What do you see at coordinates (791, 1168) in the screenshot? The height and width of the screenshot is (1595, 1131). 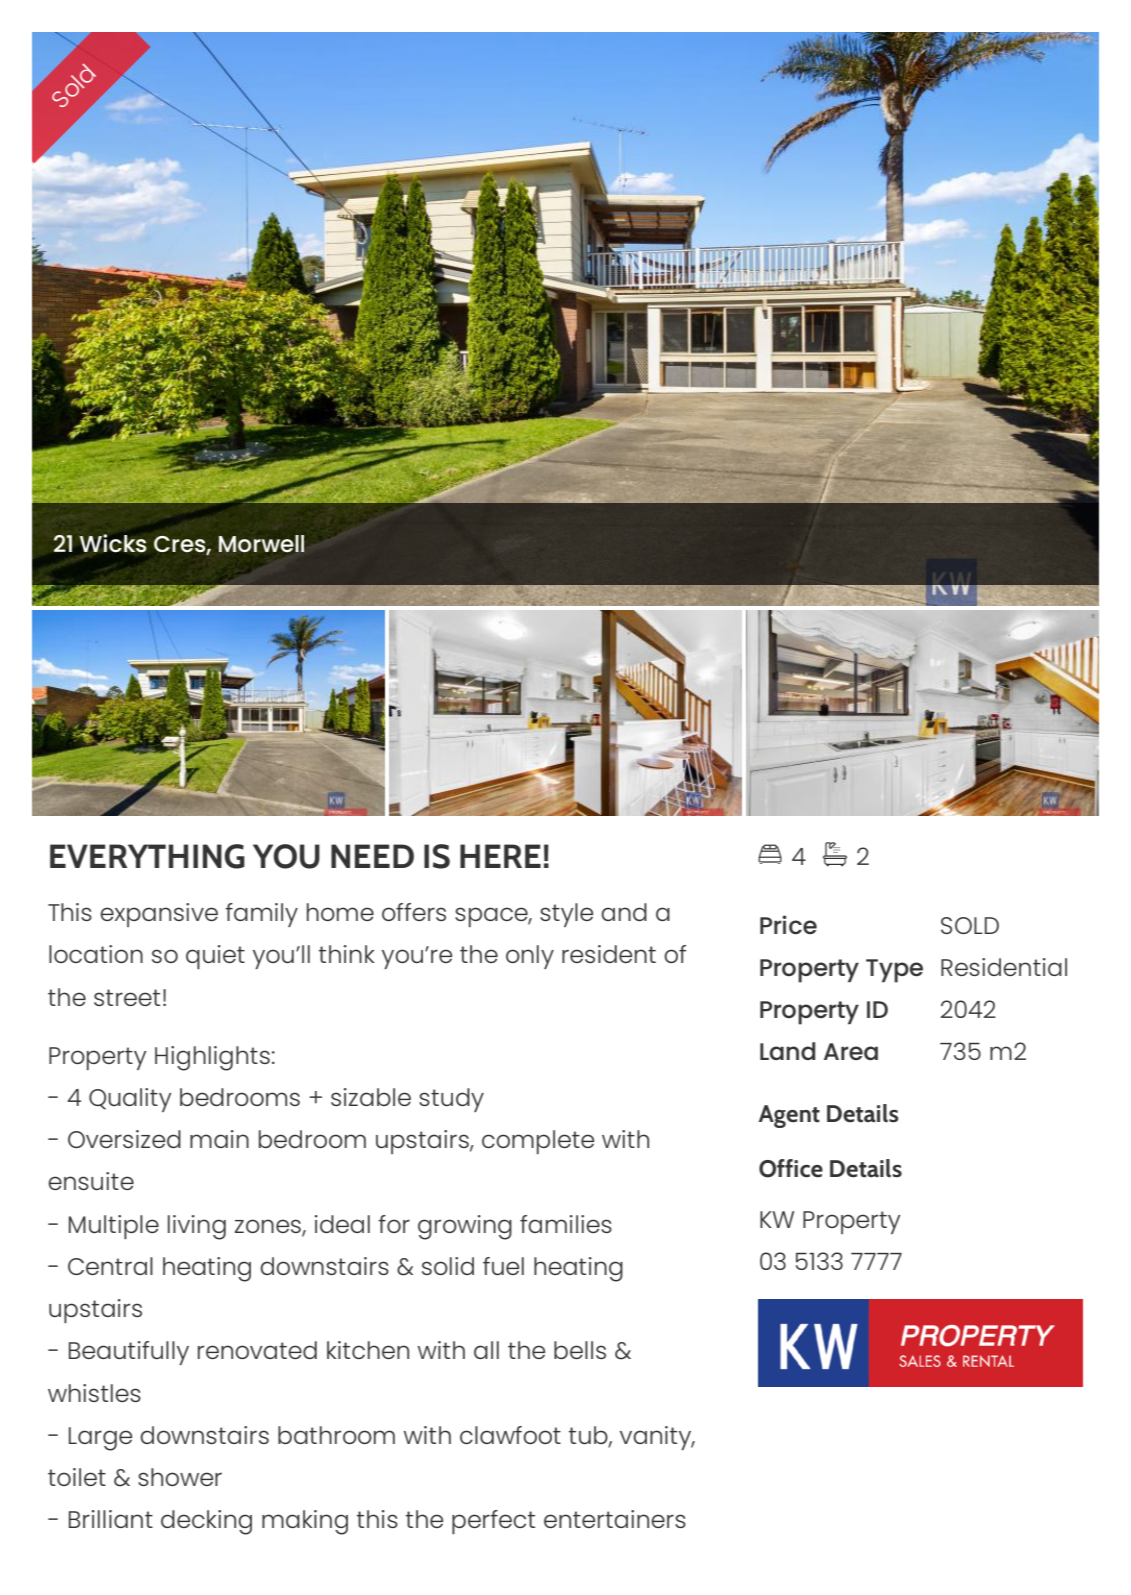 I see `Office` at bounding box center [791, 1168].
